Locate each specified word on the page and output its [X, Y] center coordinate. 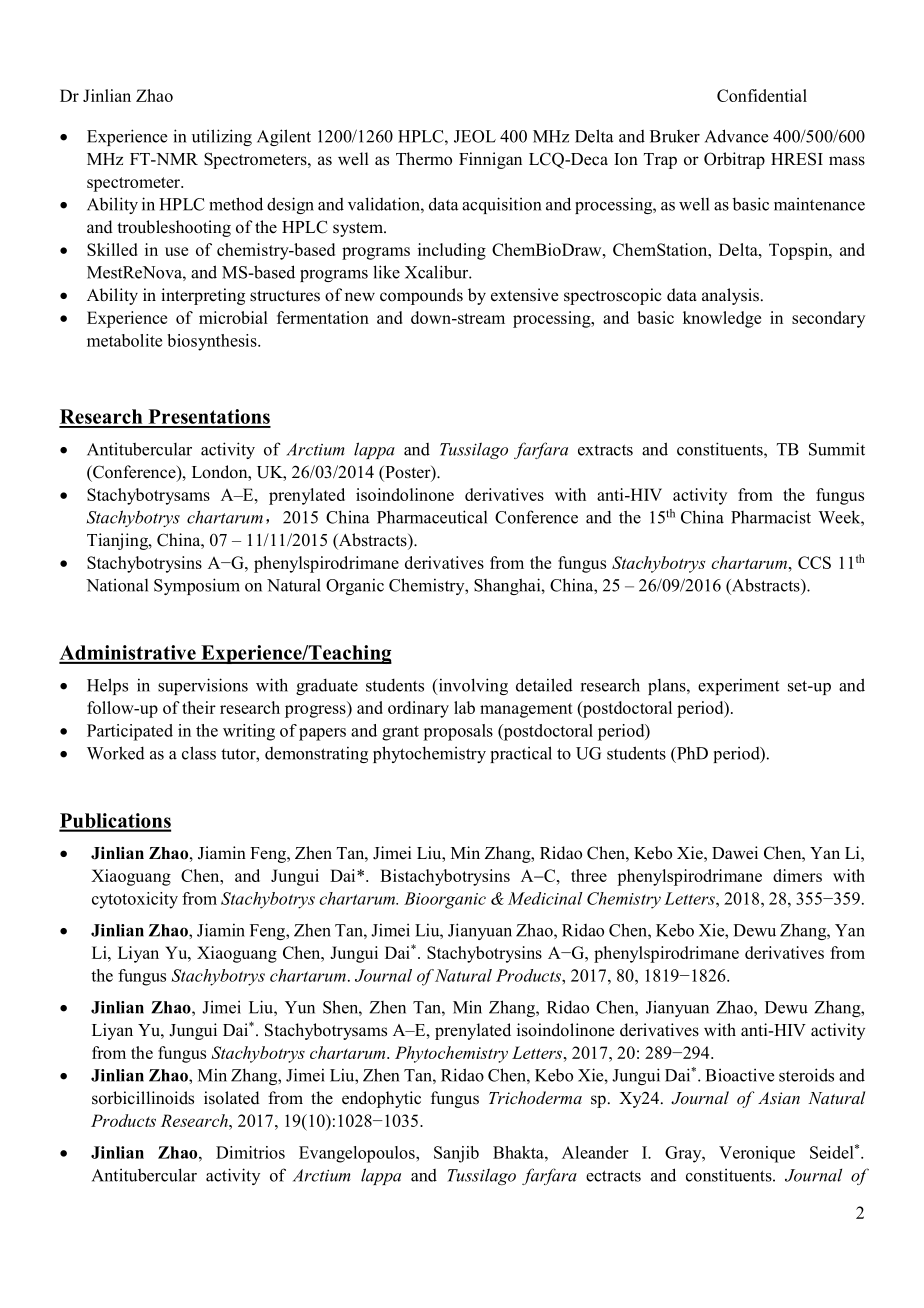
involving [472, 686]
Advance [736, 136]
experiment [738, 686]
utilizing [222, 137]
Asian [779, 1098]
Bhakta [519, 1152]
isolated [232, 1098]
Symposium [197, 586]
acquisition [501, 205]
